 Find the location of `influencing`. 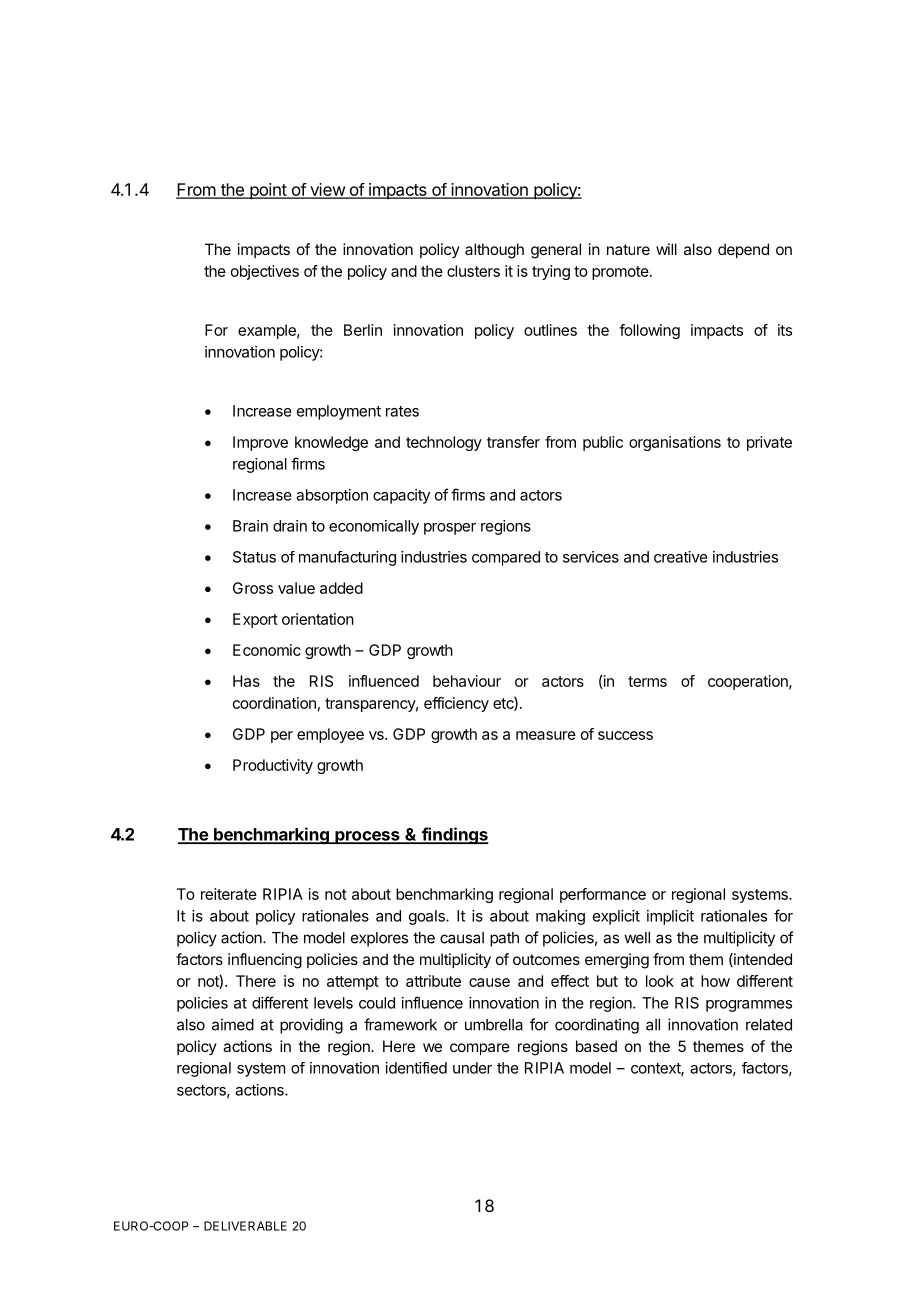

influencing is located at coordinates (265, 961).
